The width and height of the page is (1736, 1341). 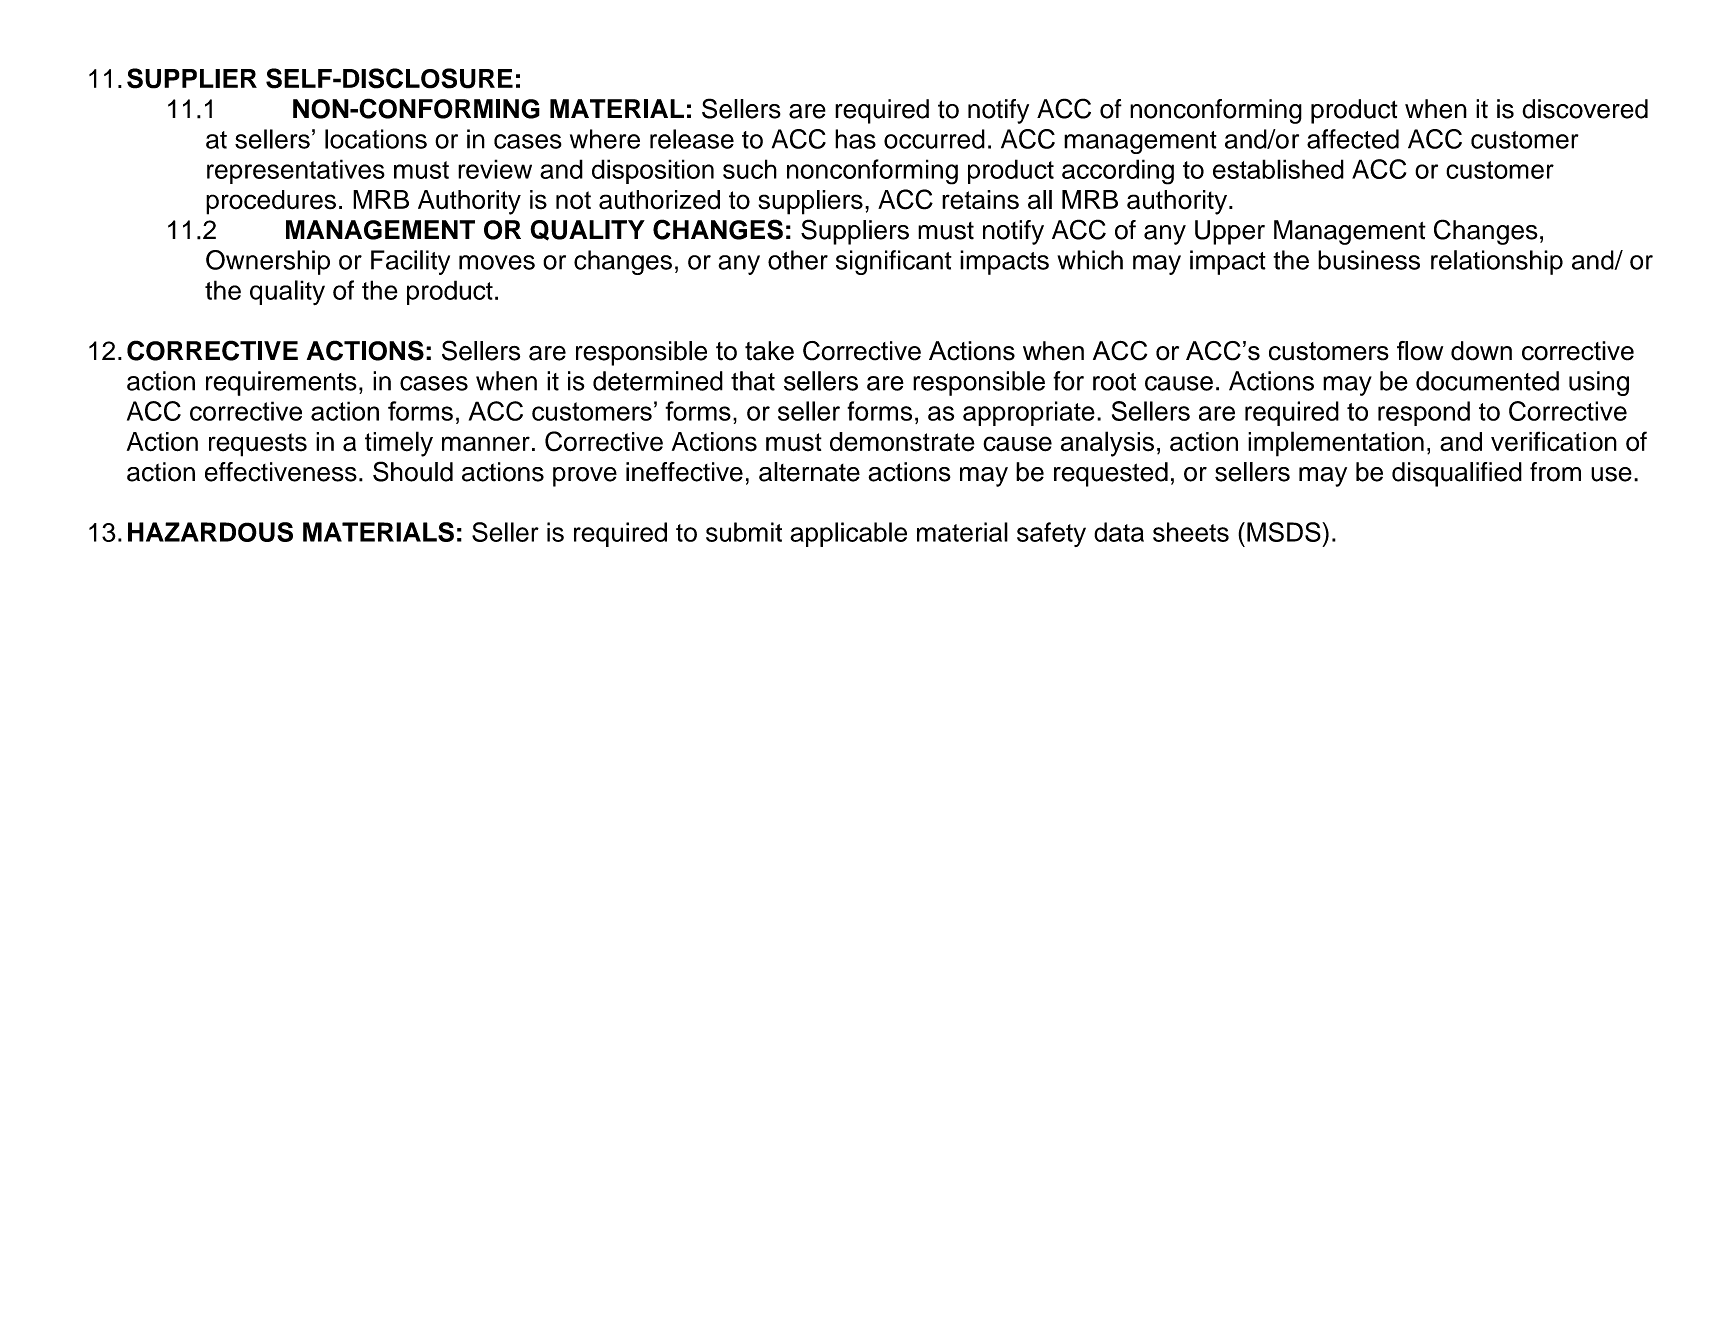 I want to click on occurred, so click(x=934, y=139).
